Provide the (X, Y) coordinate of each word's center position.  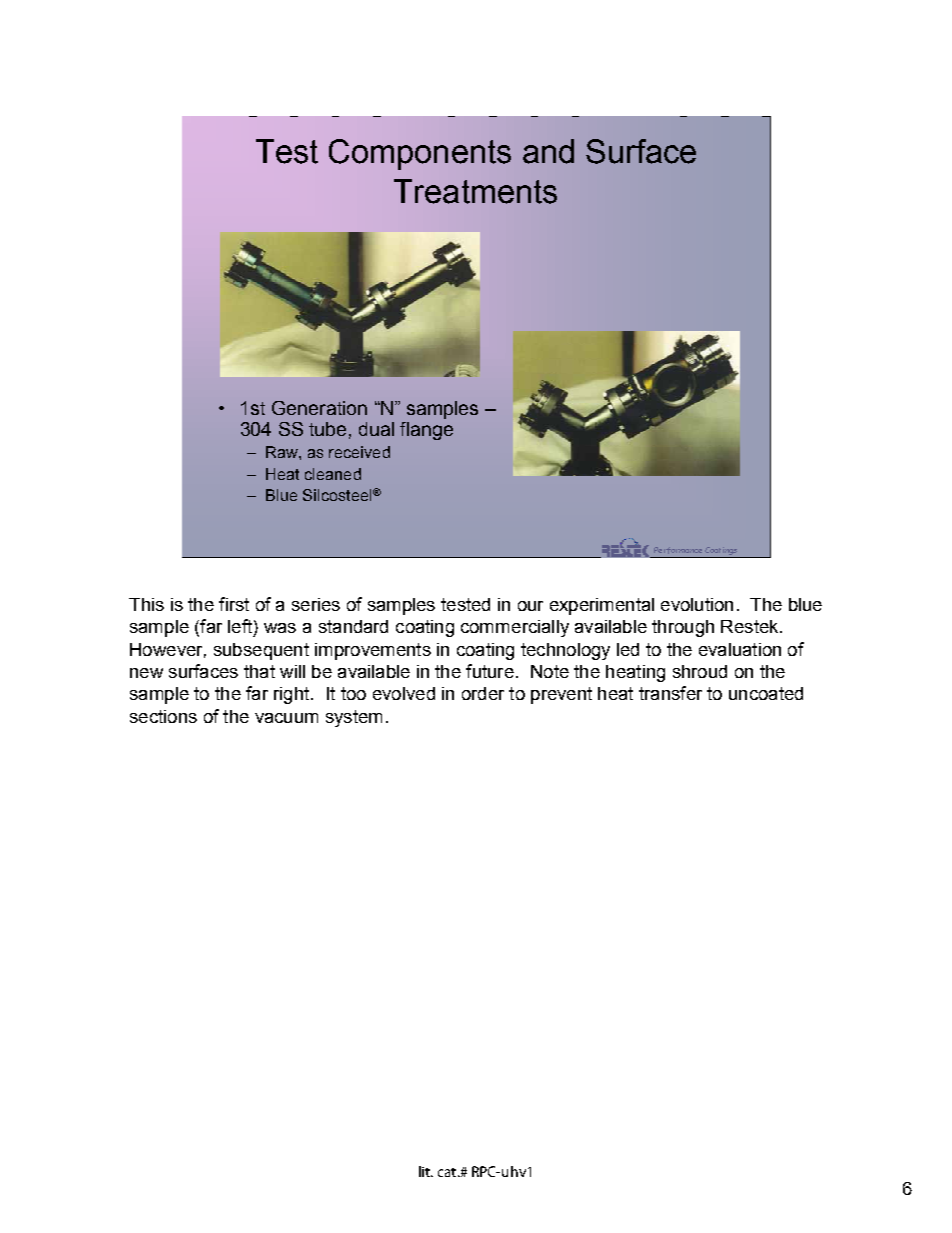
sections (163, 716)
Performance (678, 550)
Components (420, 154)
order (483, 693)
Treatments (475, 191)
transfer (670, 693)
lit (426, 1171)
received (359, 452)
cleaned (333, 474)
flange (426, 431)
